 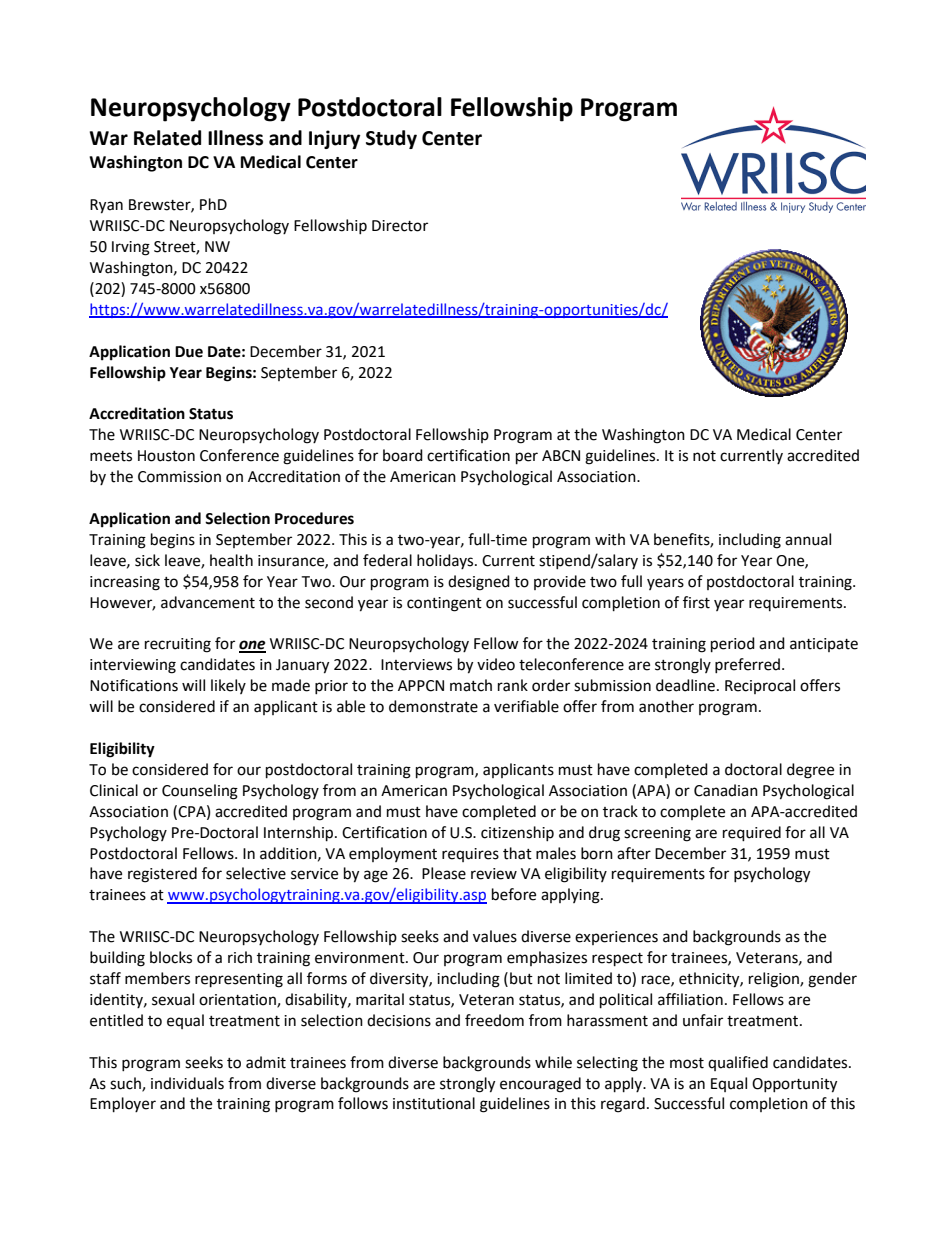 I want to click on institutional, so click(x=434, y=1103).
